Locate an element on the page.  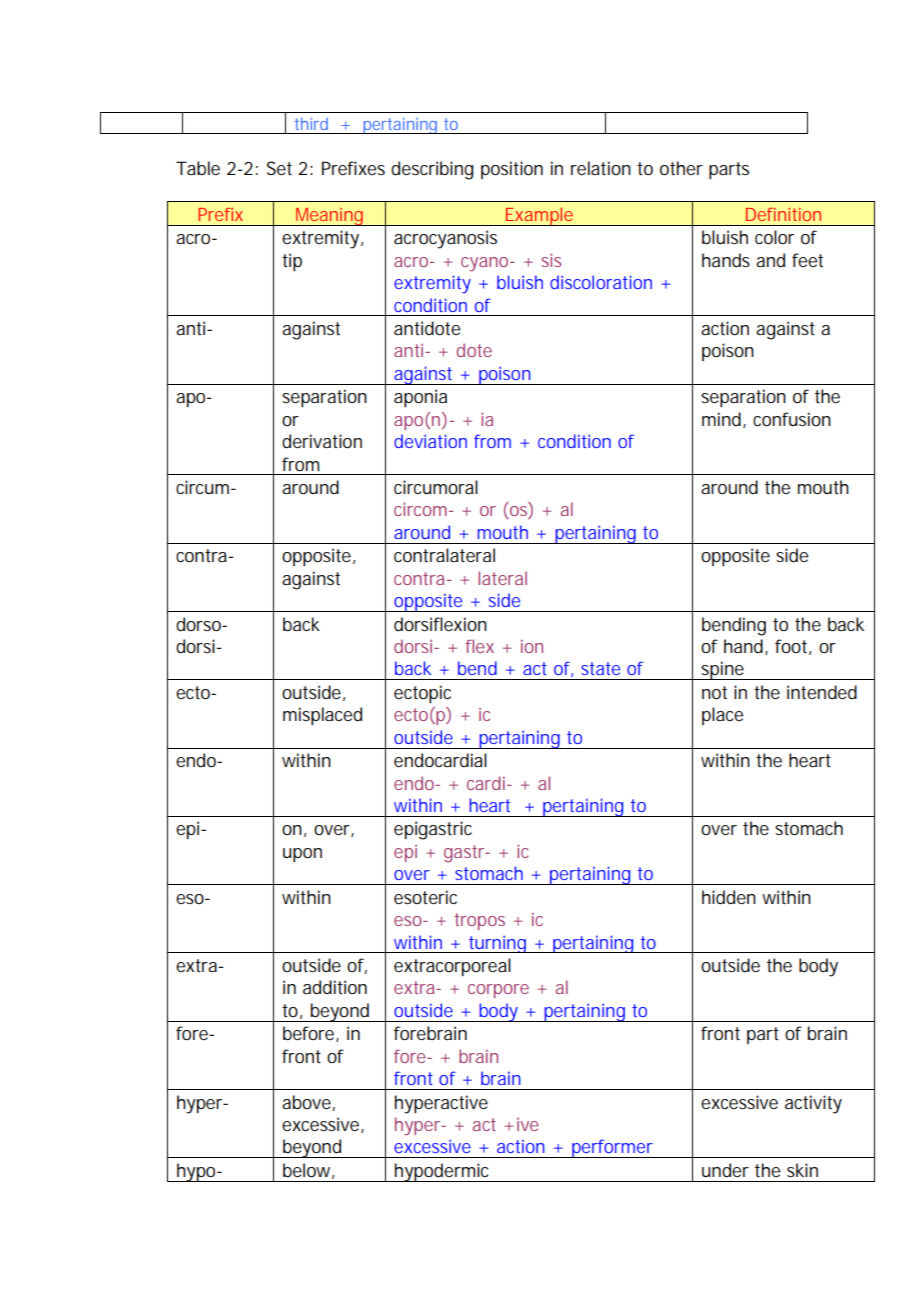
performer is located at coordinates (613, 1148).
